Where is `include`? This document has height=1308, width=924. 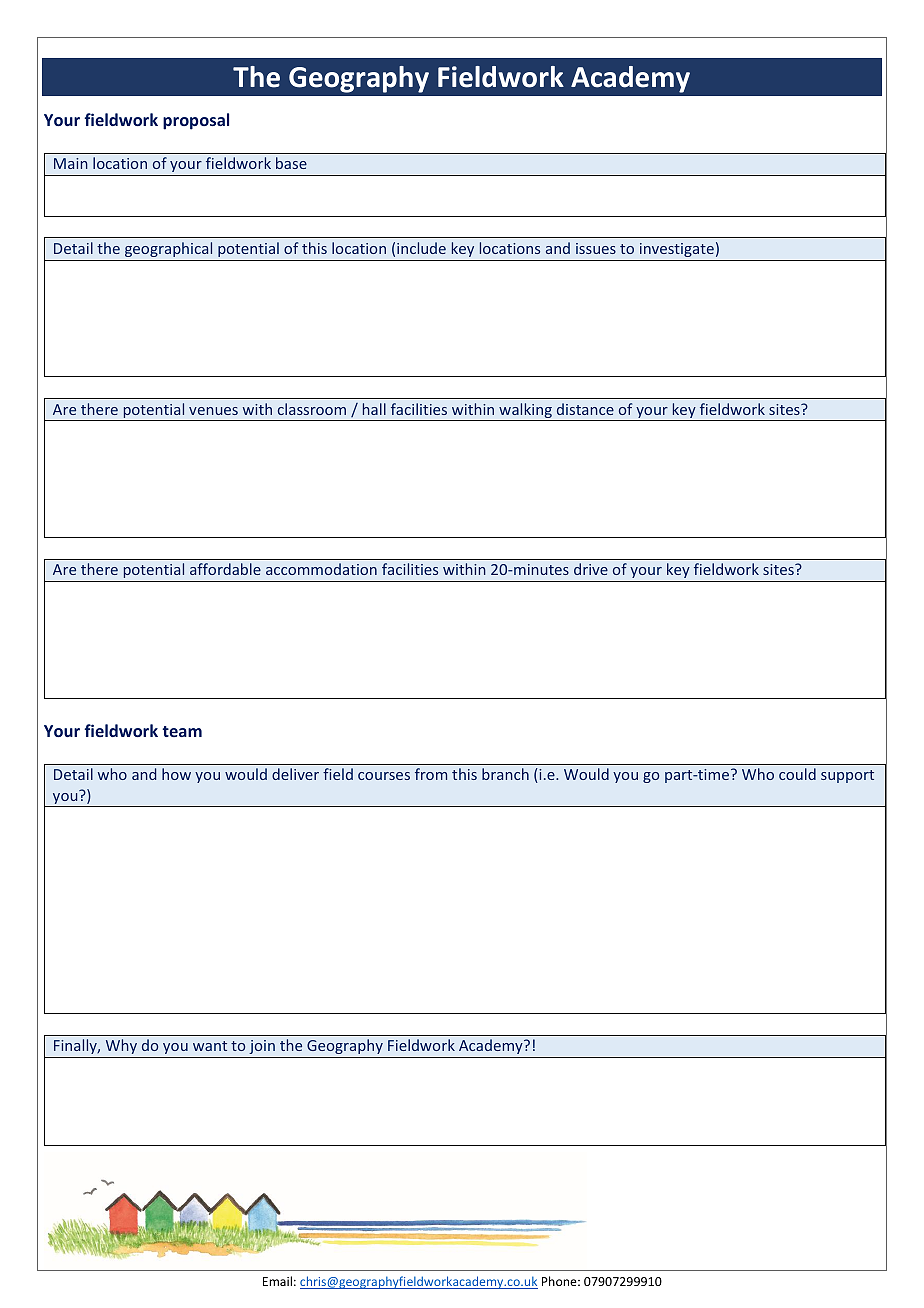 include is located at coordinates (421, 248).
